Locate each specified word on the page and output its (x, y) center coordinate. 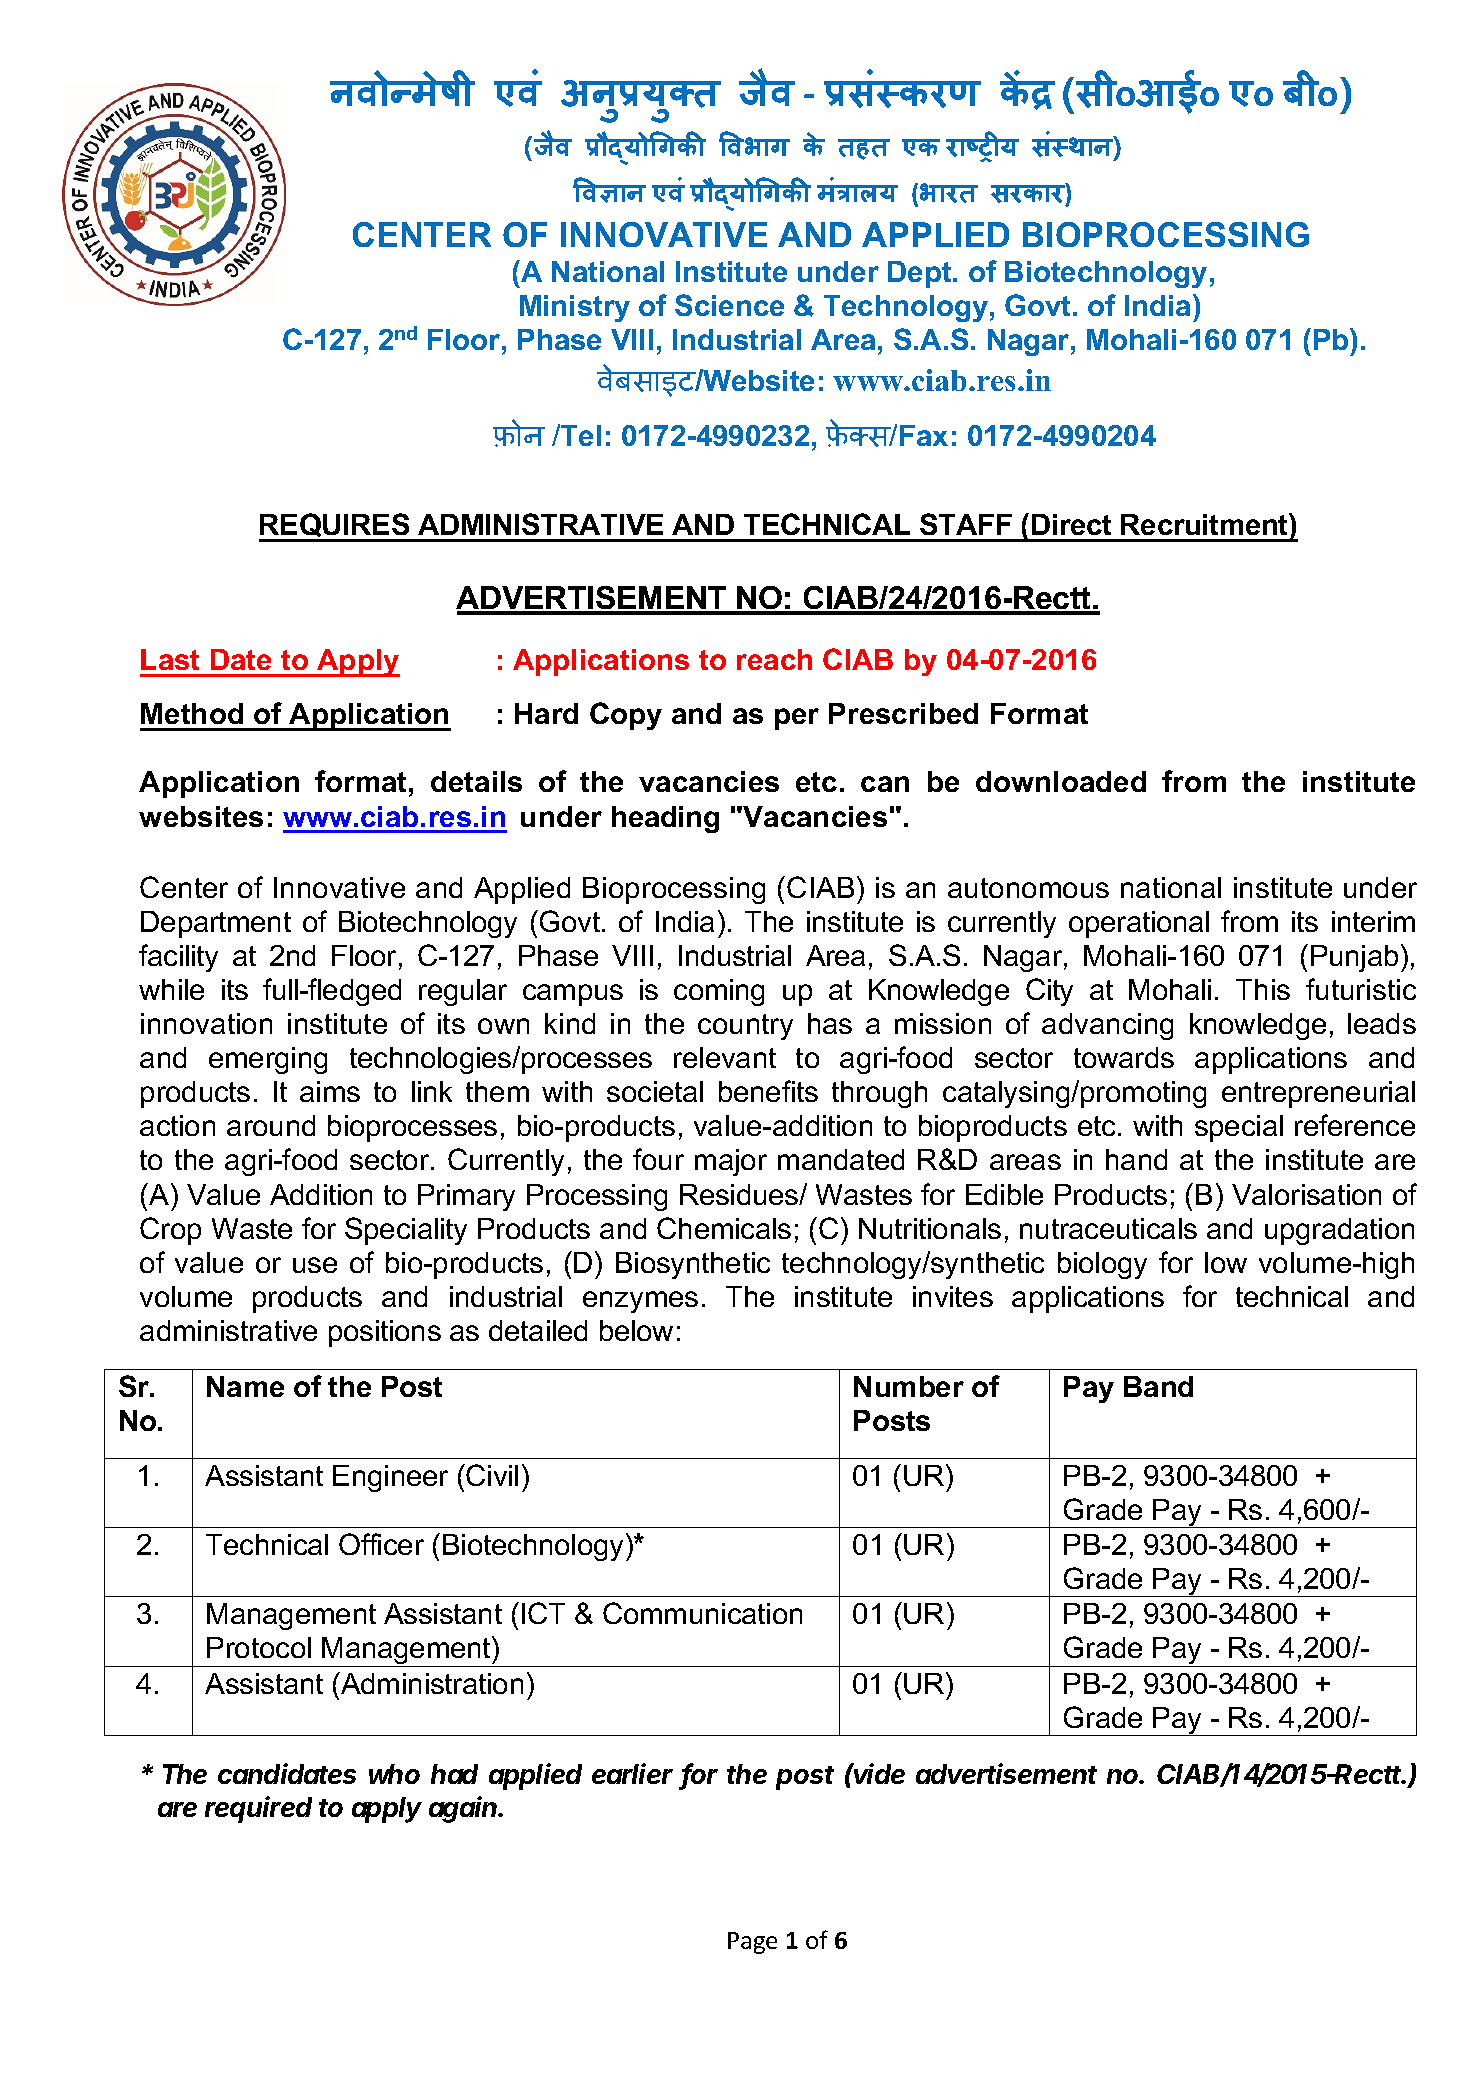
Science (729, 305)
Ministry (575, 308)
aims (330, 1091)
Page (752, 1943)
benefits (768, 1091)
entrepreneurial (1318, 1094)
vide (879, 1773)
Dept (921, 274)
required (258, 1809)
